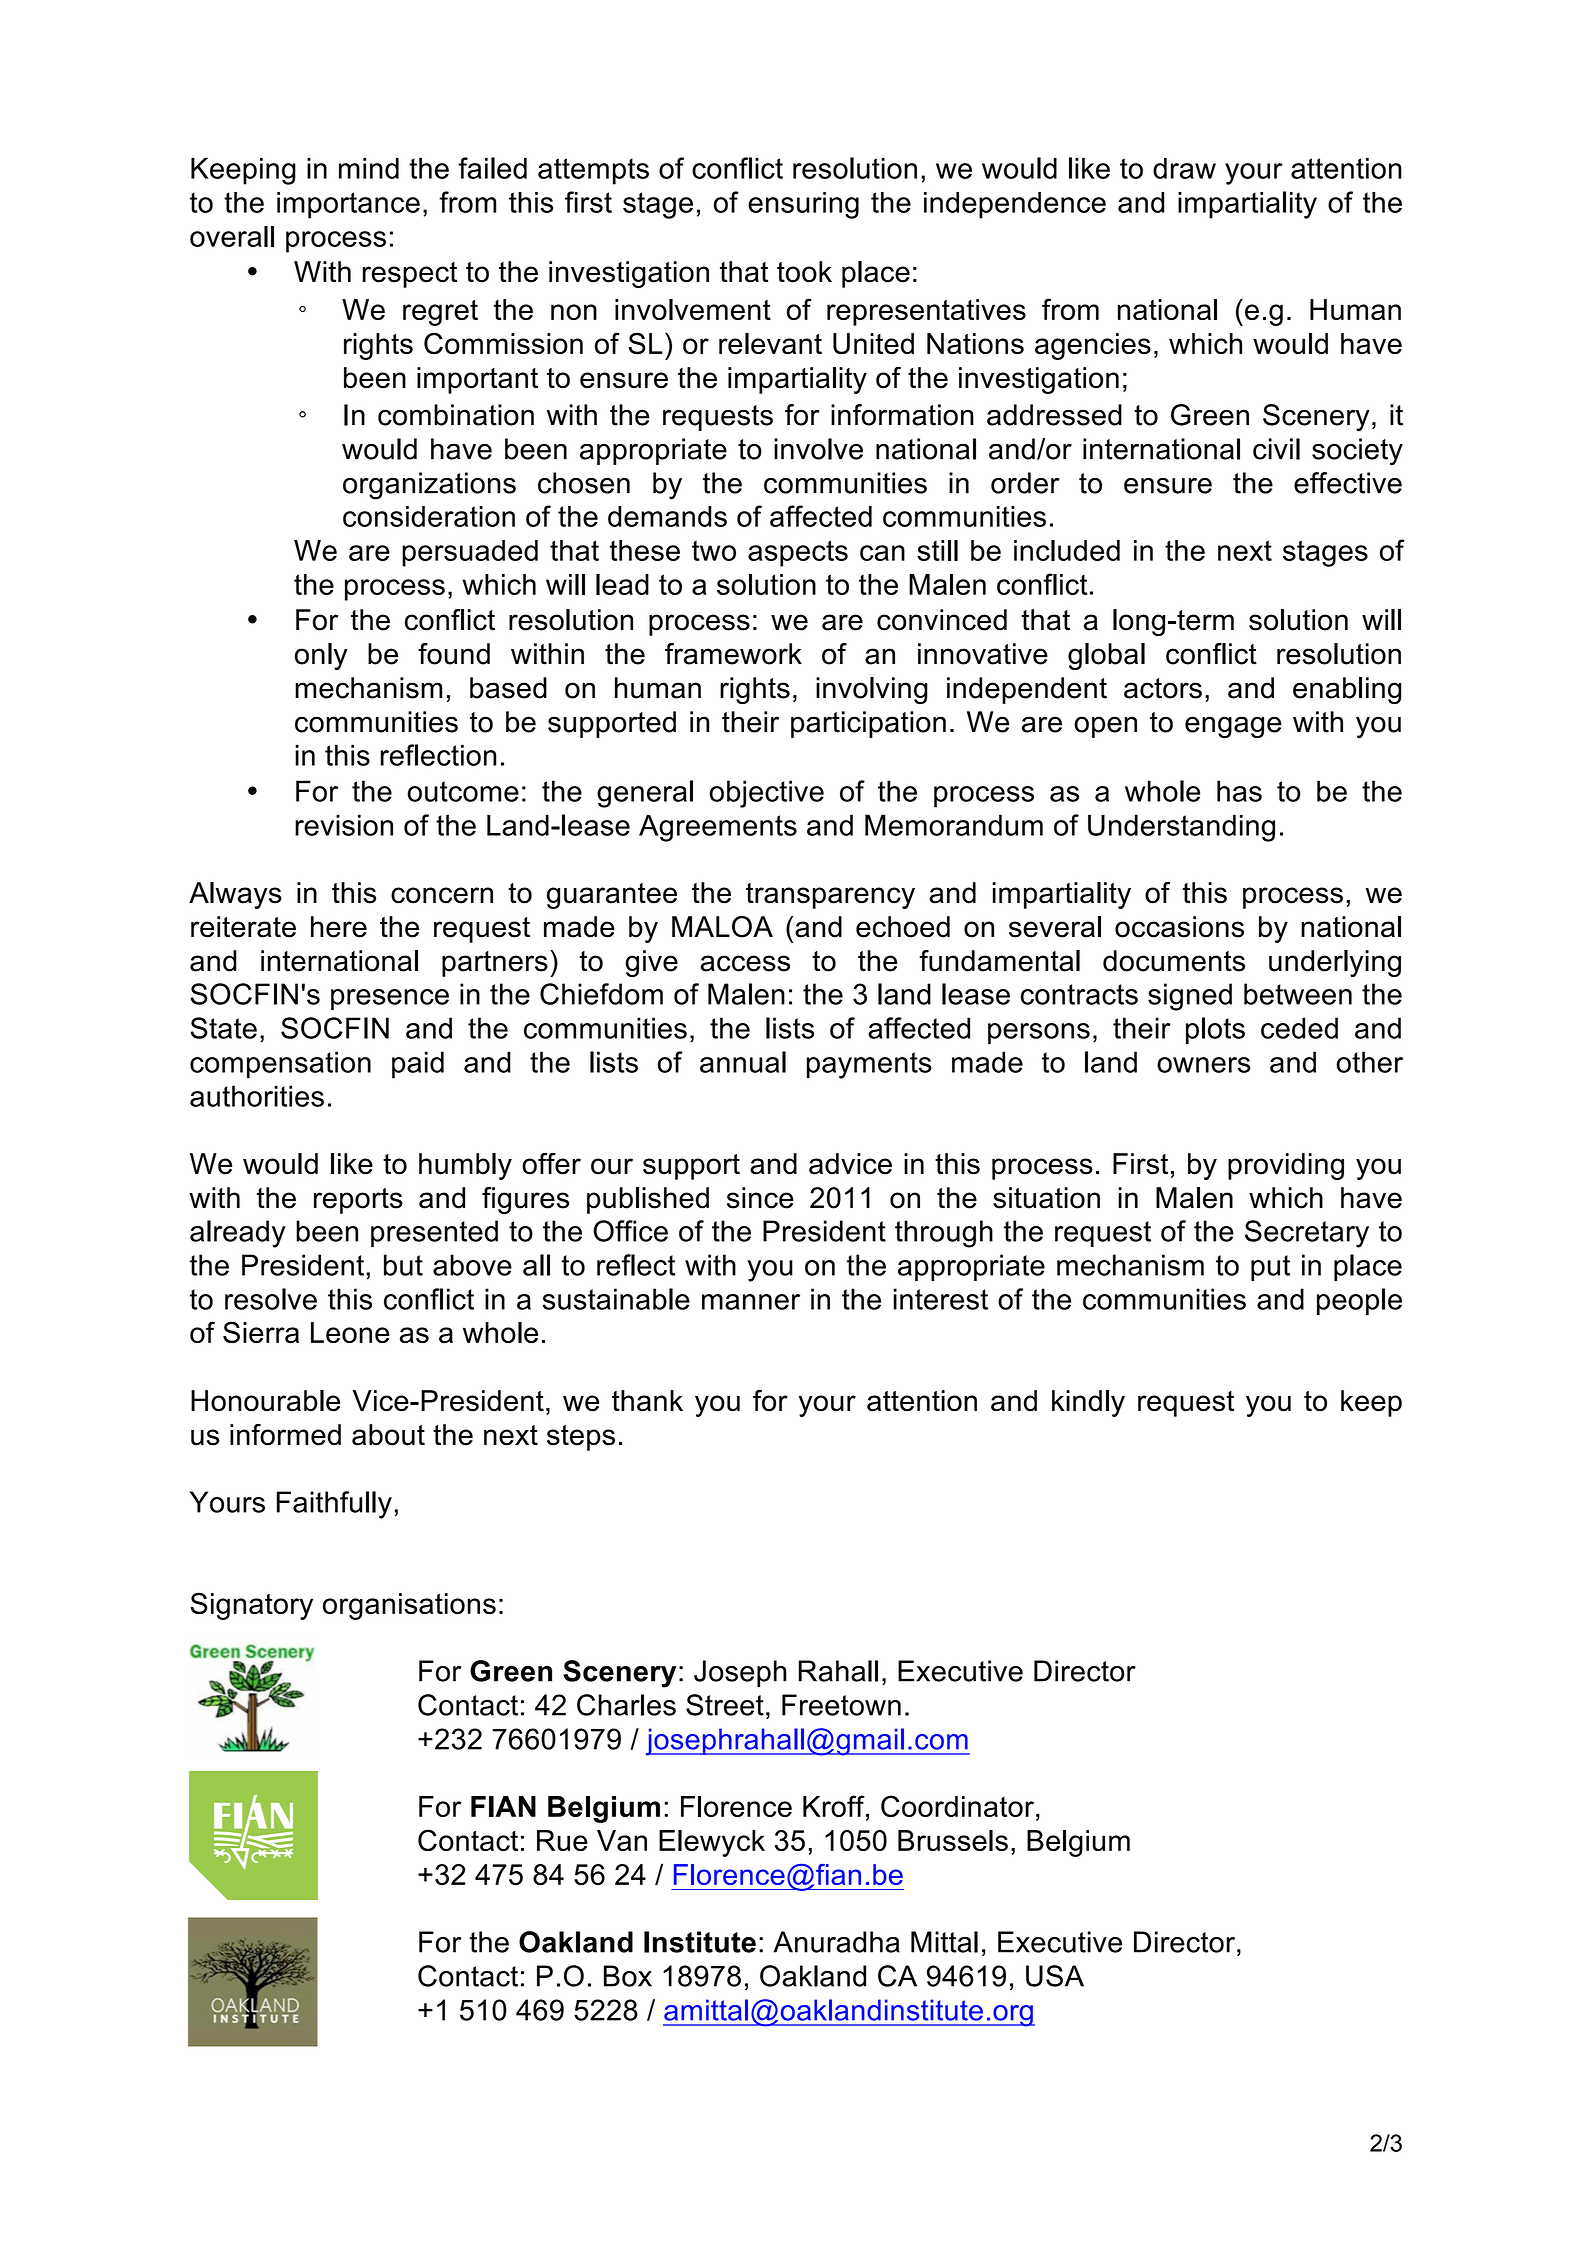  What do you see at coordinates (334, 1505) in the image?
I see `Faithfully` at bounding box center [334, 1505].
